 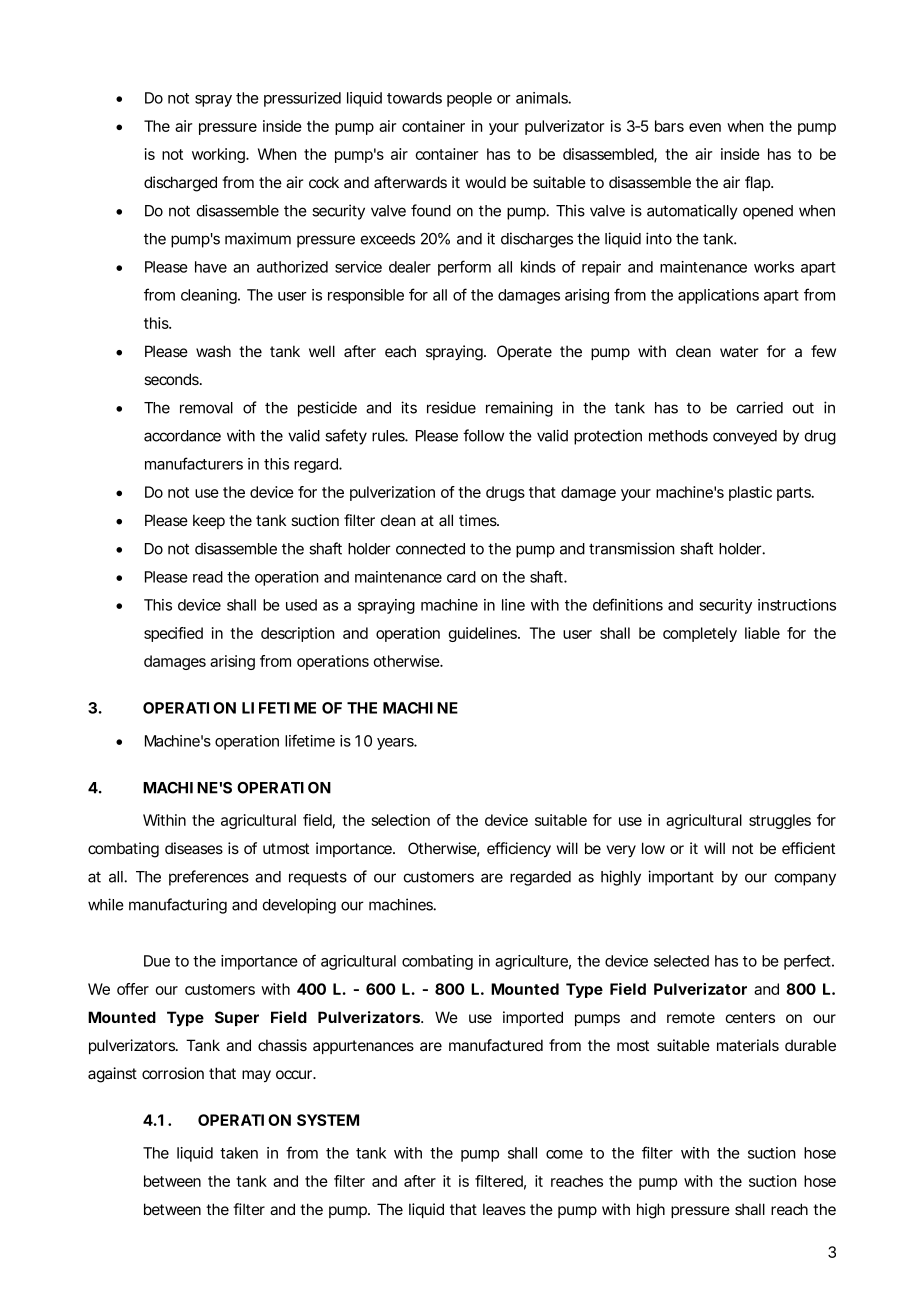 I want to click on struggles, so click(x=780, y=821).
